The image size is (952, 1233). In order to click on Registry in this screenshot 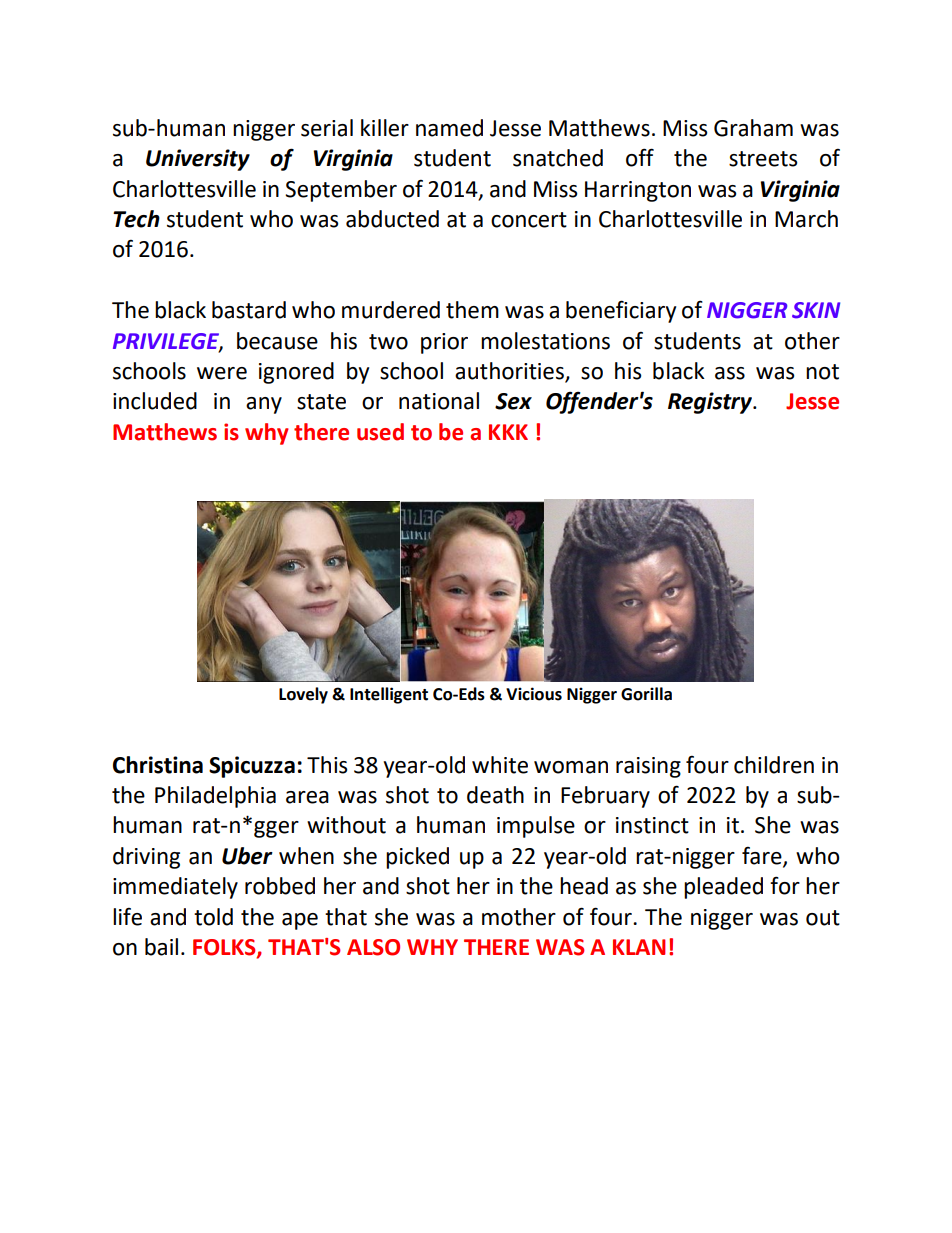, I will do `click(711, 403)`.
